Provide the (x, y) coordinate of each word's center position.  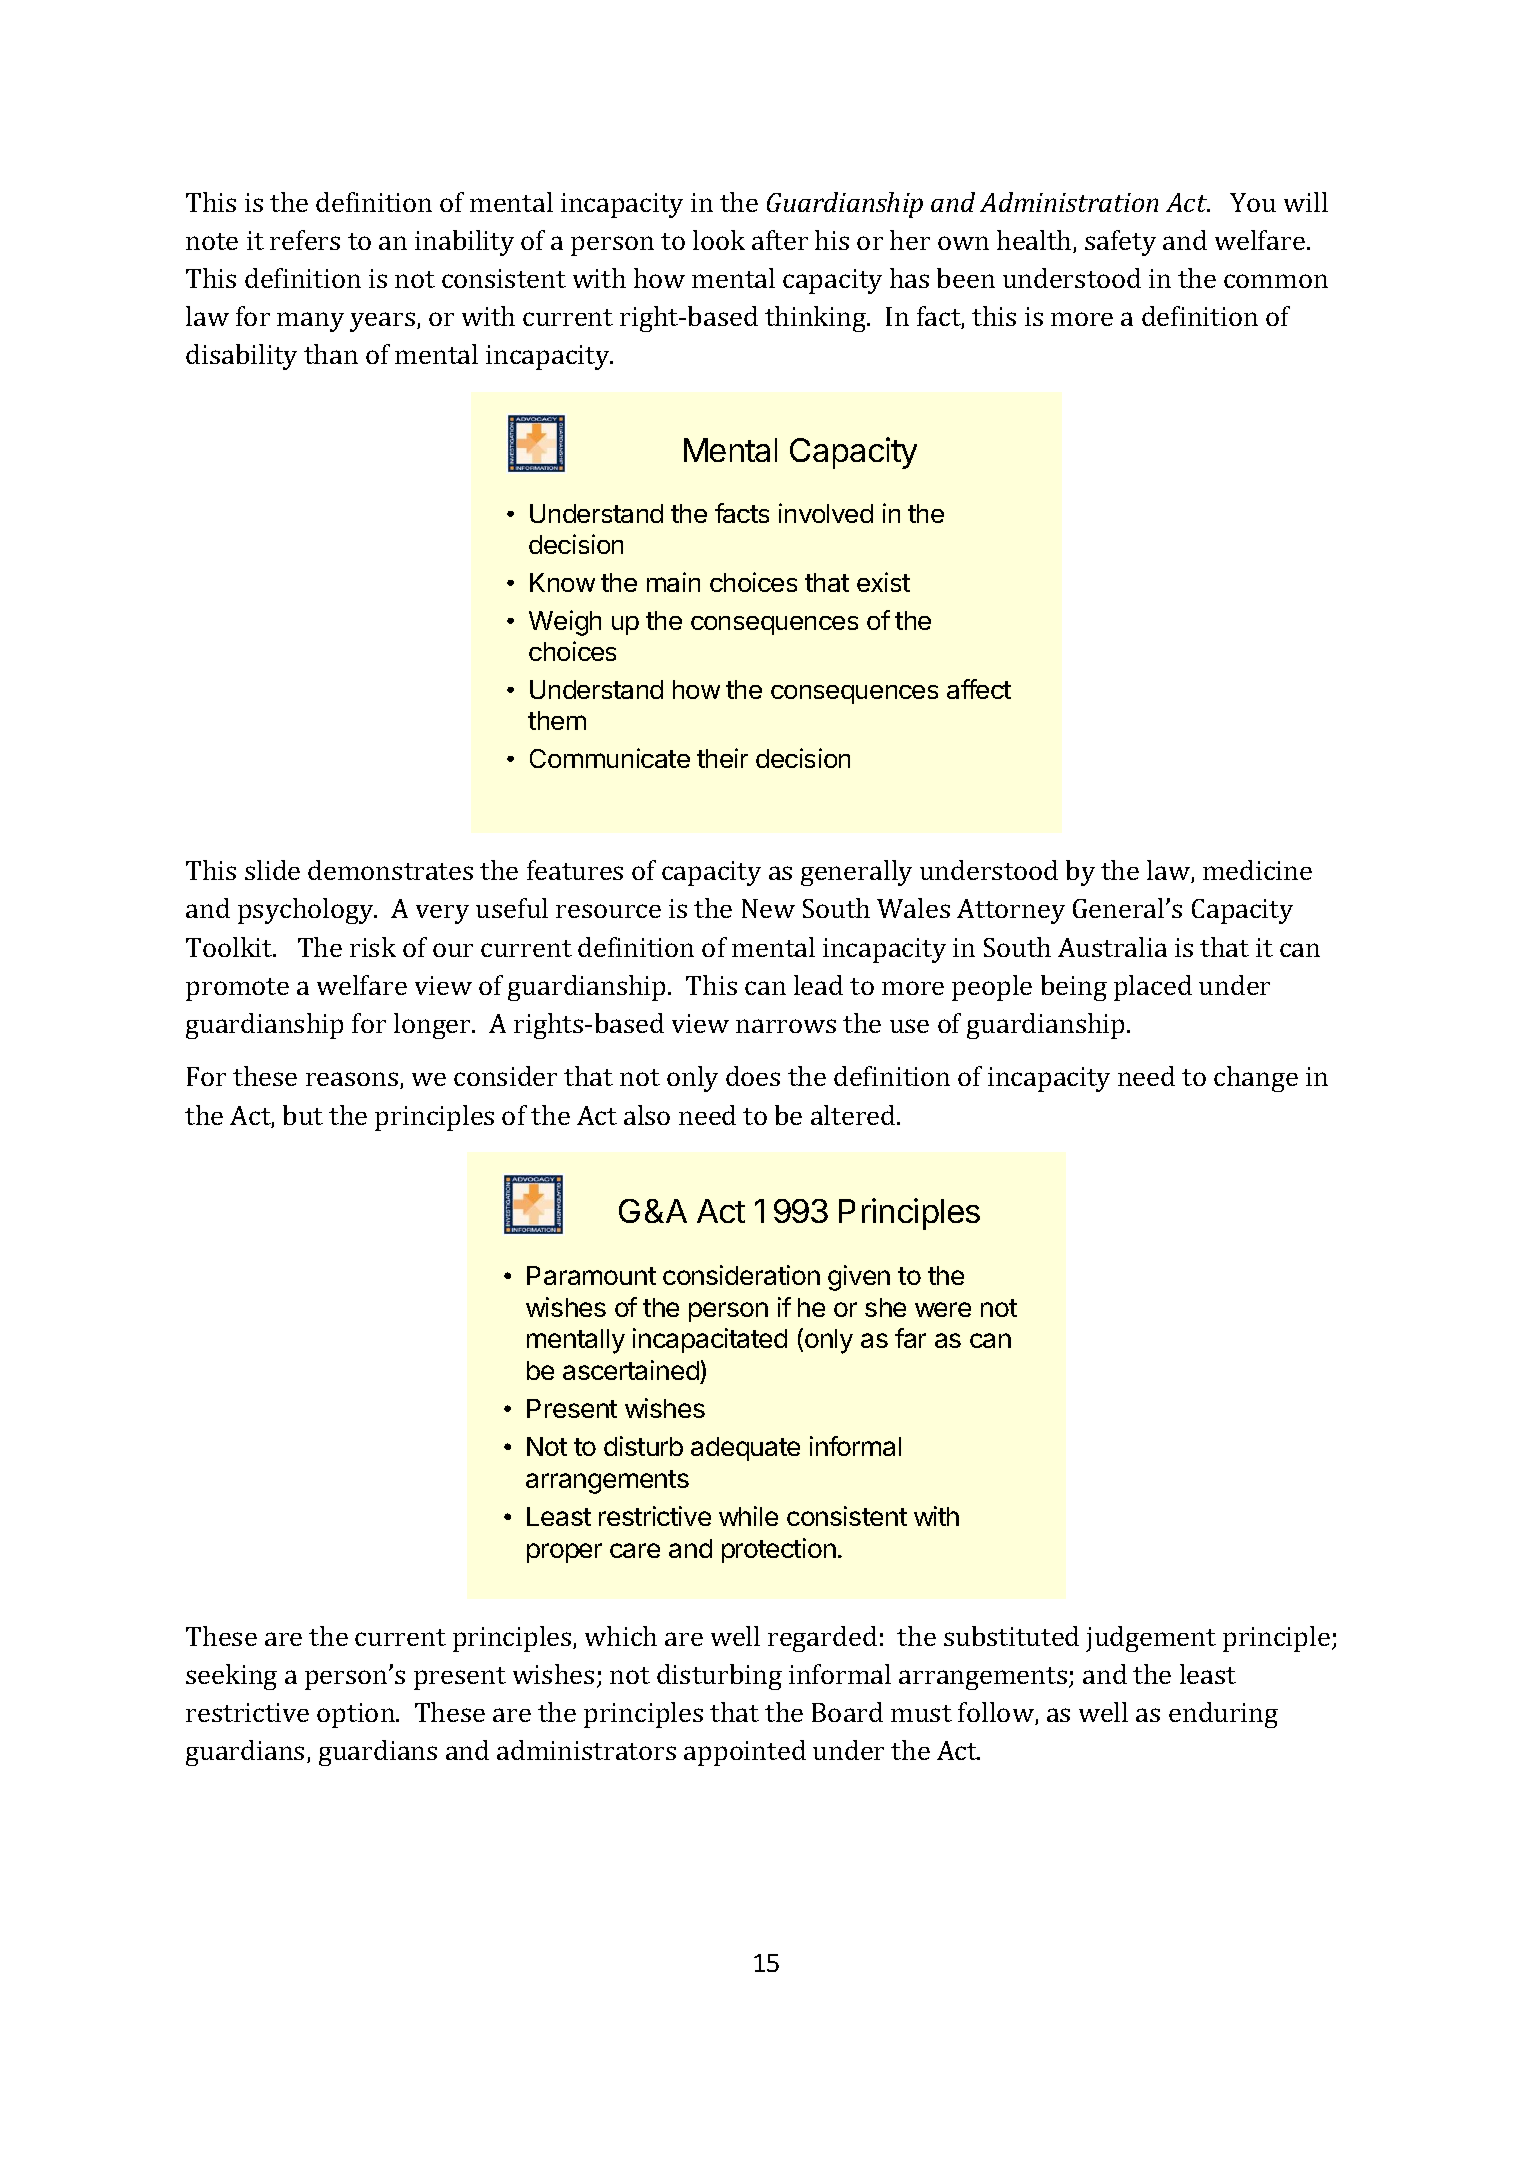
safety (1120, 243)
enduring (1223, 1715)
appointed (745, 1753)
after (780, 240)
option (357, 1715)
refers (305, 240)
